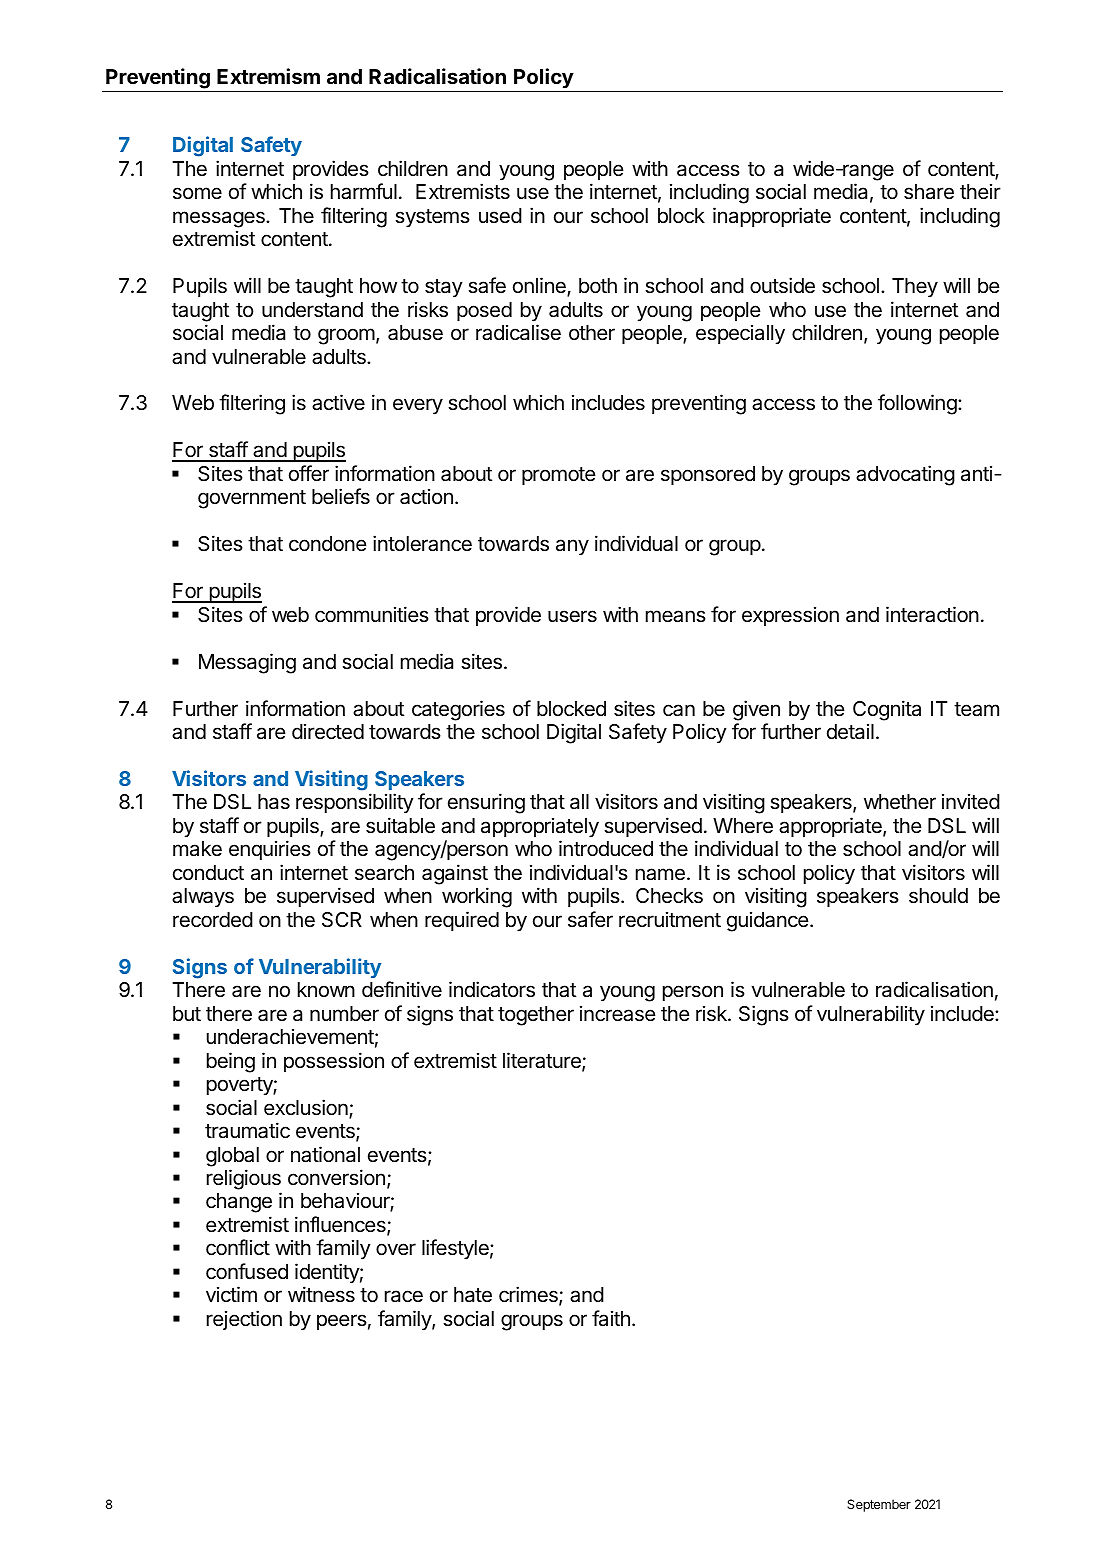 This page has height=1562, width=1105. I want to click on has, so click(274, 801).
